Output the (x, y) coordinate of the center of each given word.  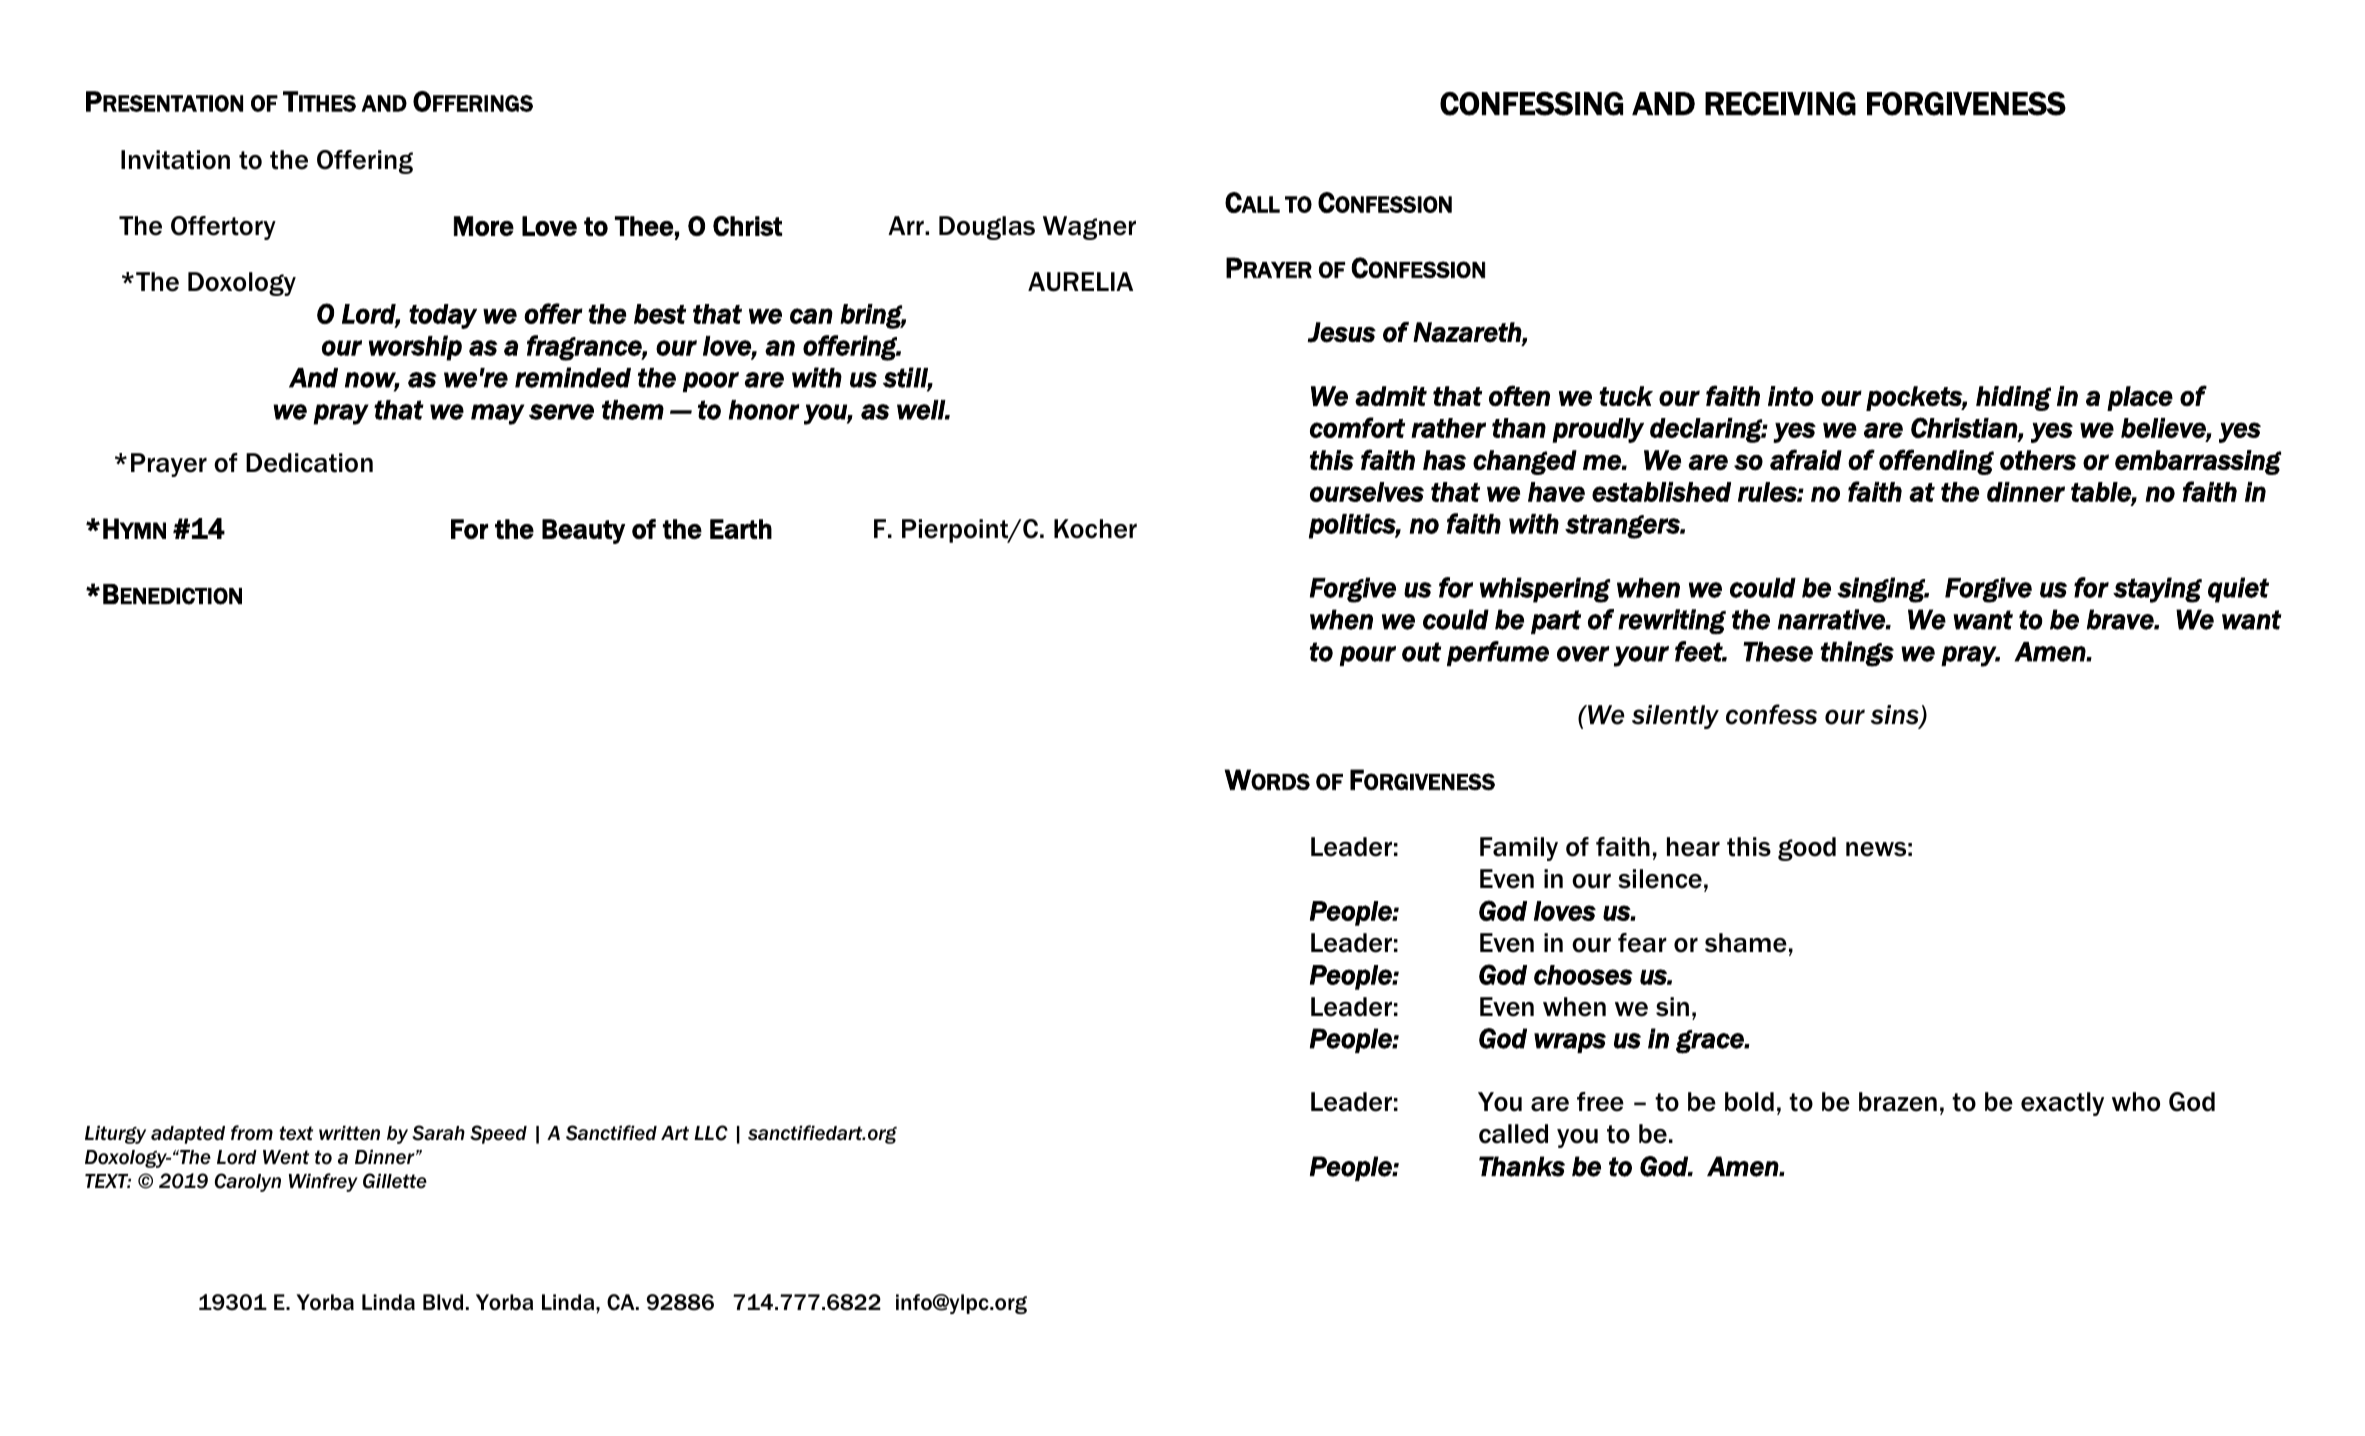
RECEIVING (1780, 104)
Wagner (1089, 228)
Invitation (175, 160)
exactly (2062, 1104)
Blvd (443, 1302)
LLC (711, 1133)
